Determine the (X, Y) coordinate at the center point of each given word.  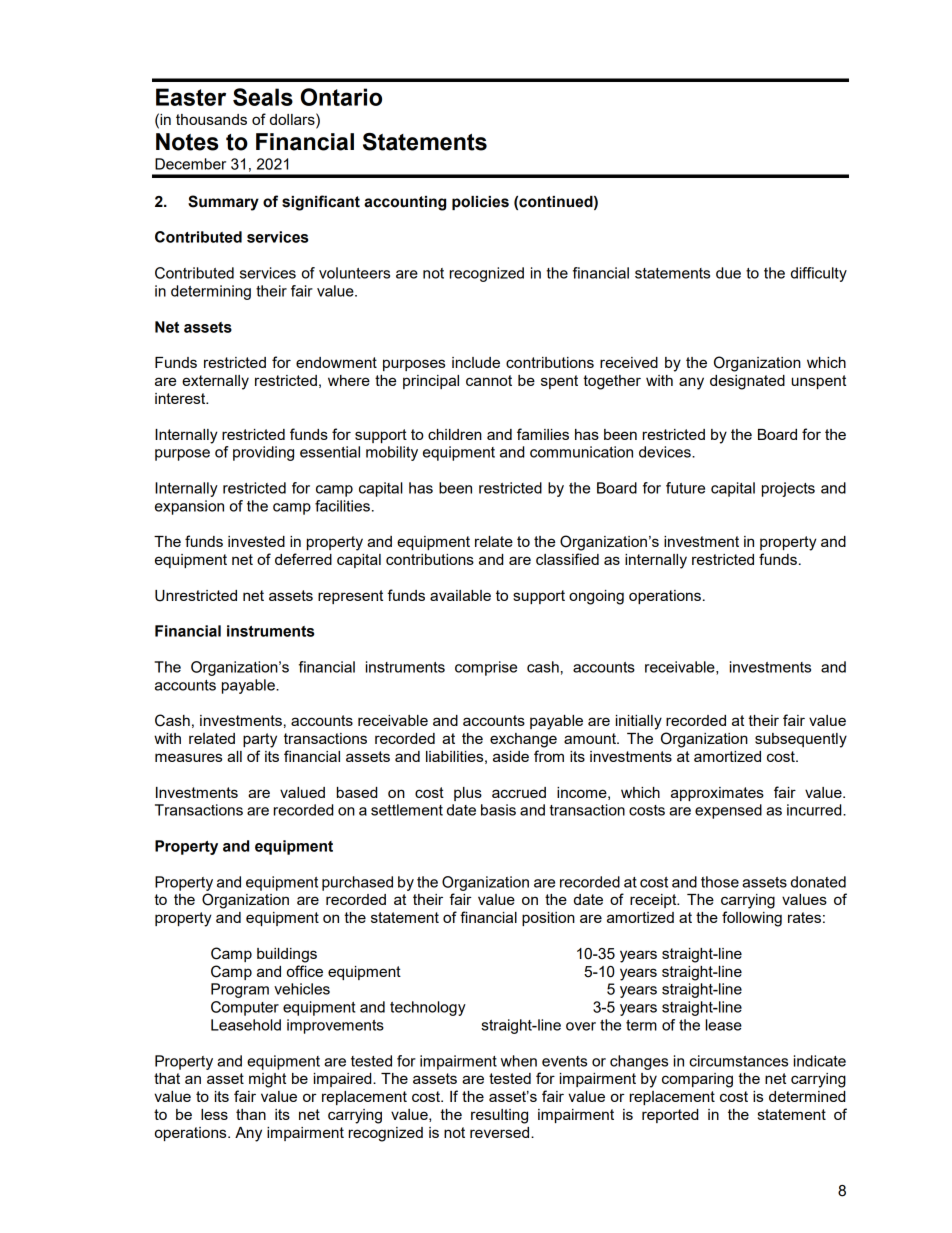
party (260, 740)
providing (263, 453)
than (251, 1114)
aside (511, 756)
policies (480, 203)
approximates (717, 794)
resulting (499, 1116)
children (455, 434)
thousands (211, 119)
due (728, 273)
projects (788, 489)
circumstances (738, 1061)
